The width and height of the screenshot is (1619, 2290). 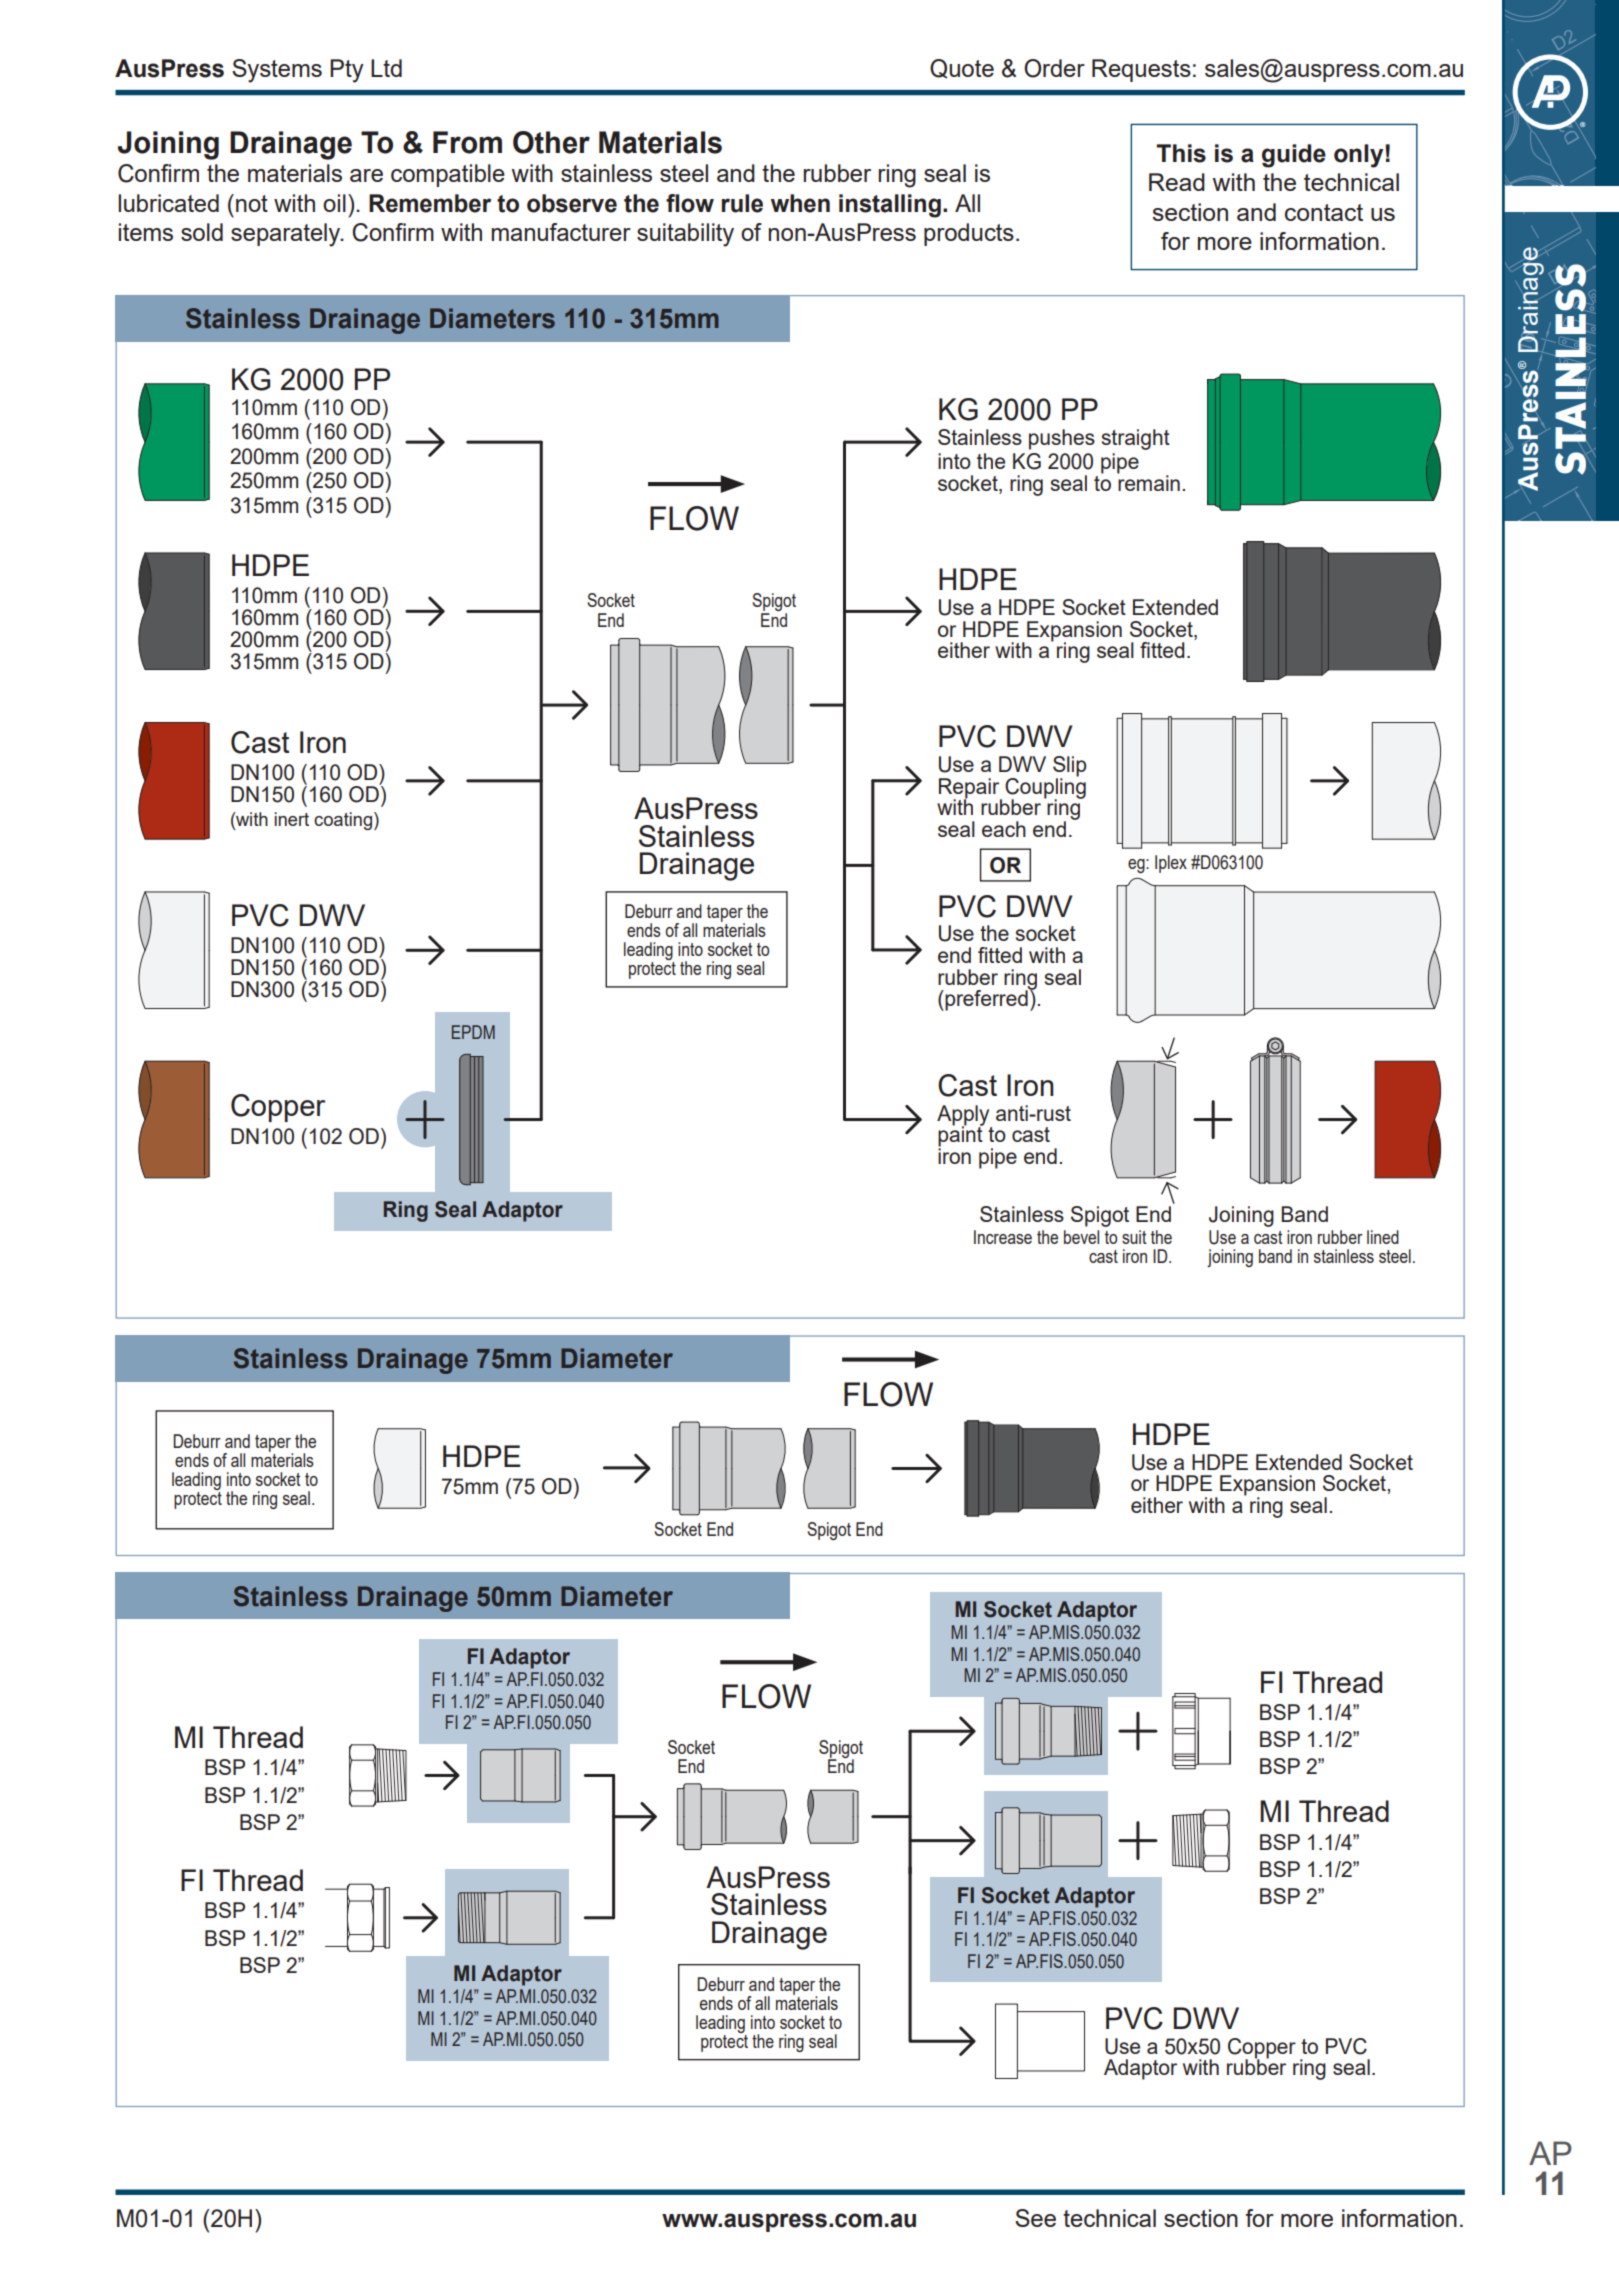 What do you see at coordinates (1035, 2218) in the screenshot?
I see `See` at bounding box center [1035, 2218].
